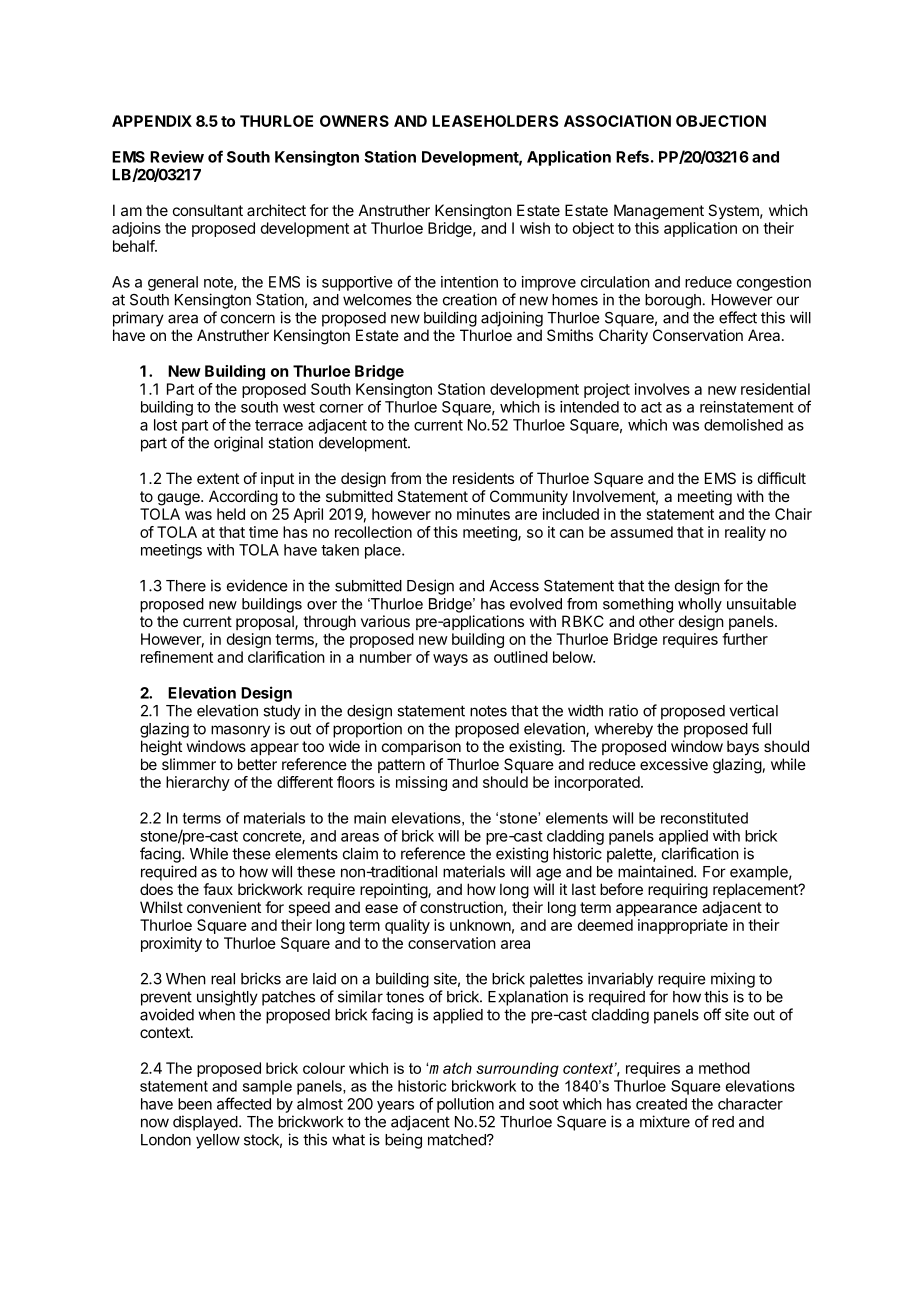 This page has height=1308, width=924. What do you see at coordinates (177, 657) in the page?
I see `refinement` at bounding box center [177, 657].
